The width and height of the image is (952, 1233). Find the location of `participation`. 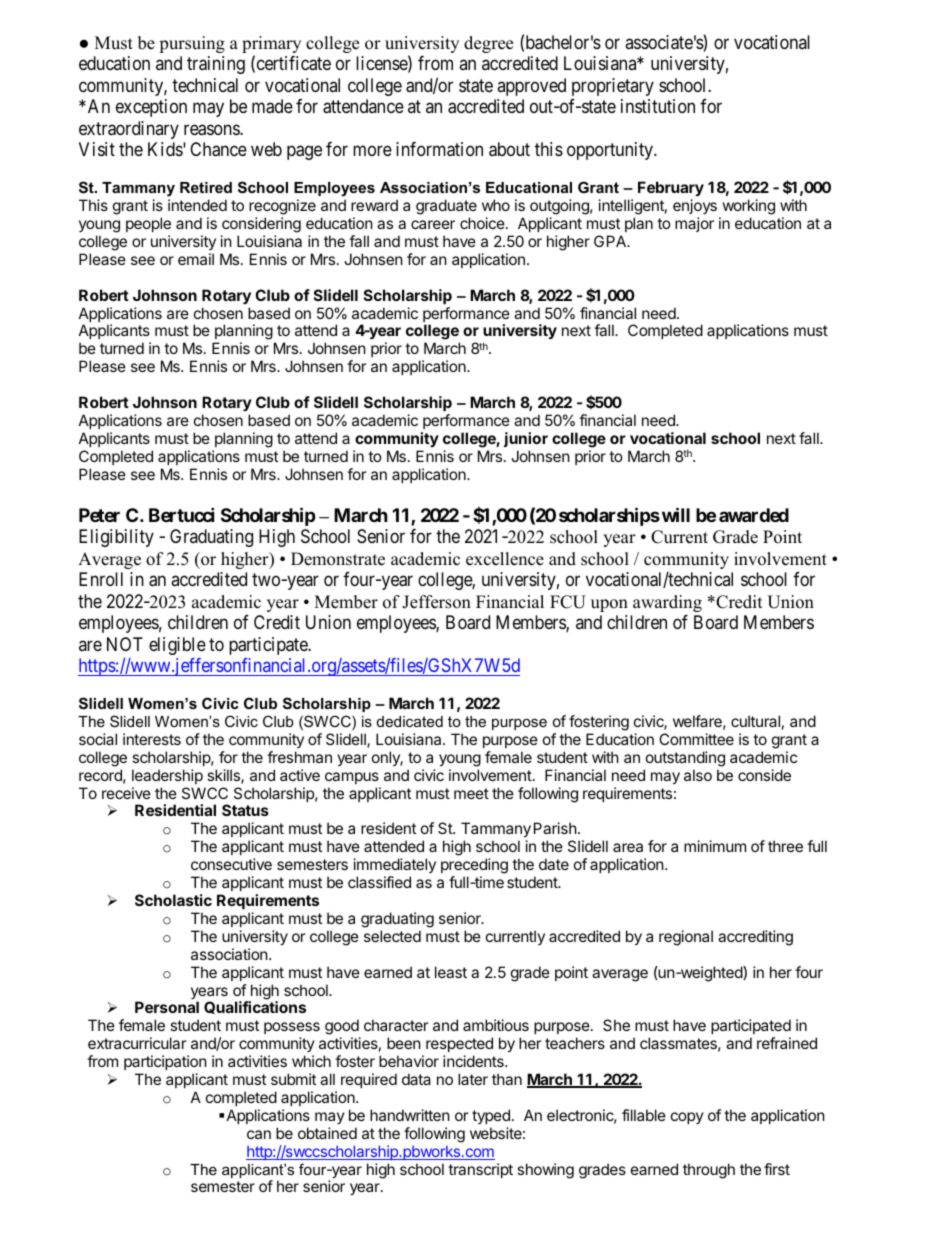

participation is located at coordinates (165, 1062).
